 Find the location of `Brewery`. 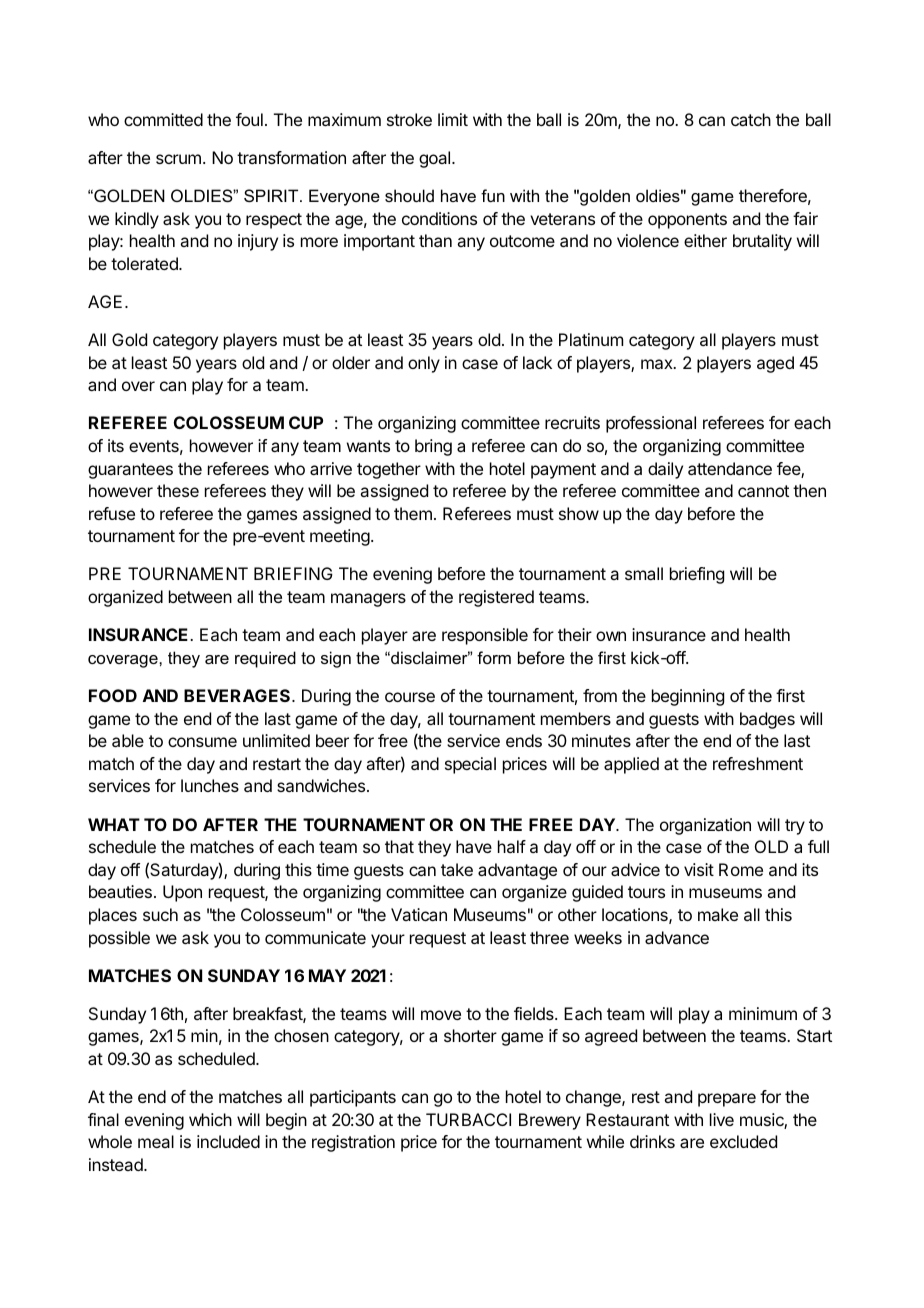

Brewery is located at coordinates (550, 1121).
